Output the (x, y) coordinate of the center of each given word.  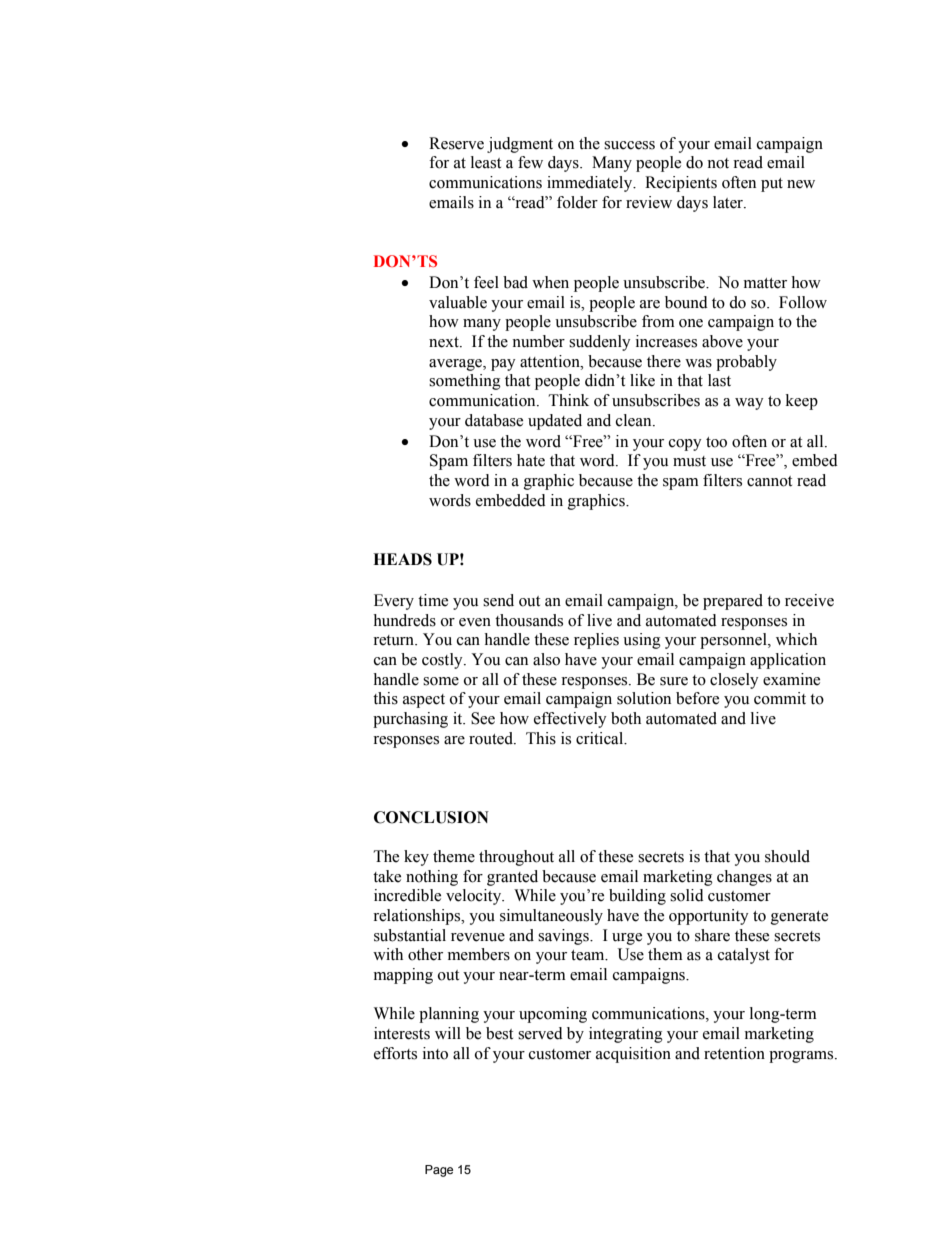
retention (734, 1053)
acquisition (633, 1055)
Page (439, 1171)
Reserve (456, 143)
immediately (591, 184)
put (772, 185)
